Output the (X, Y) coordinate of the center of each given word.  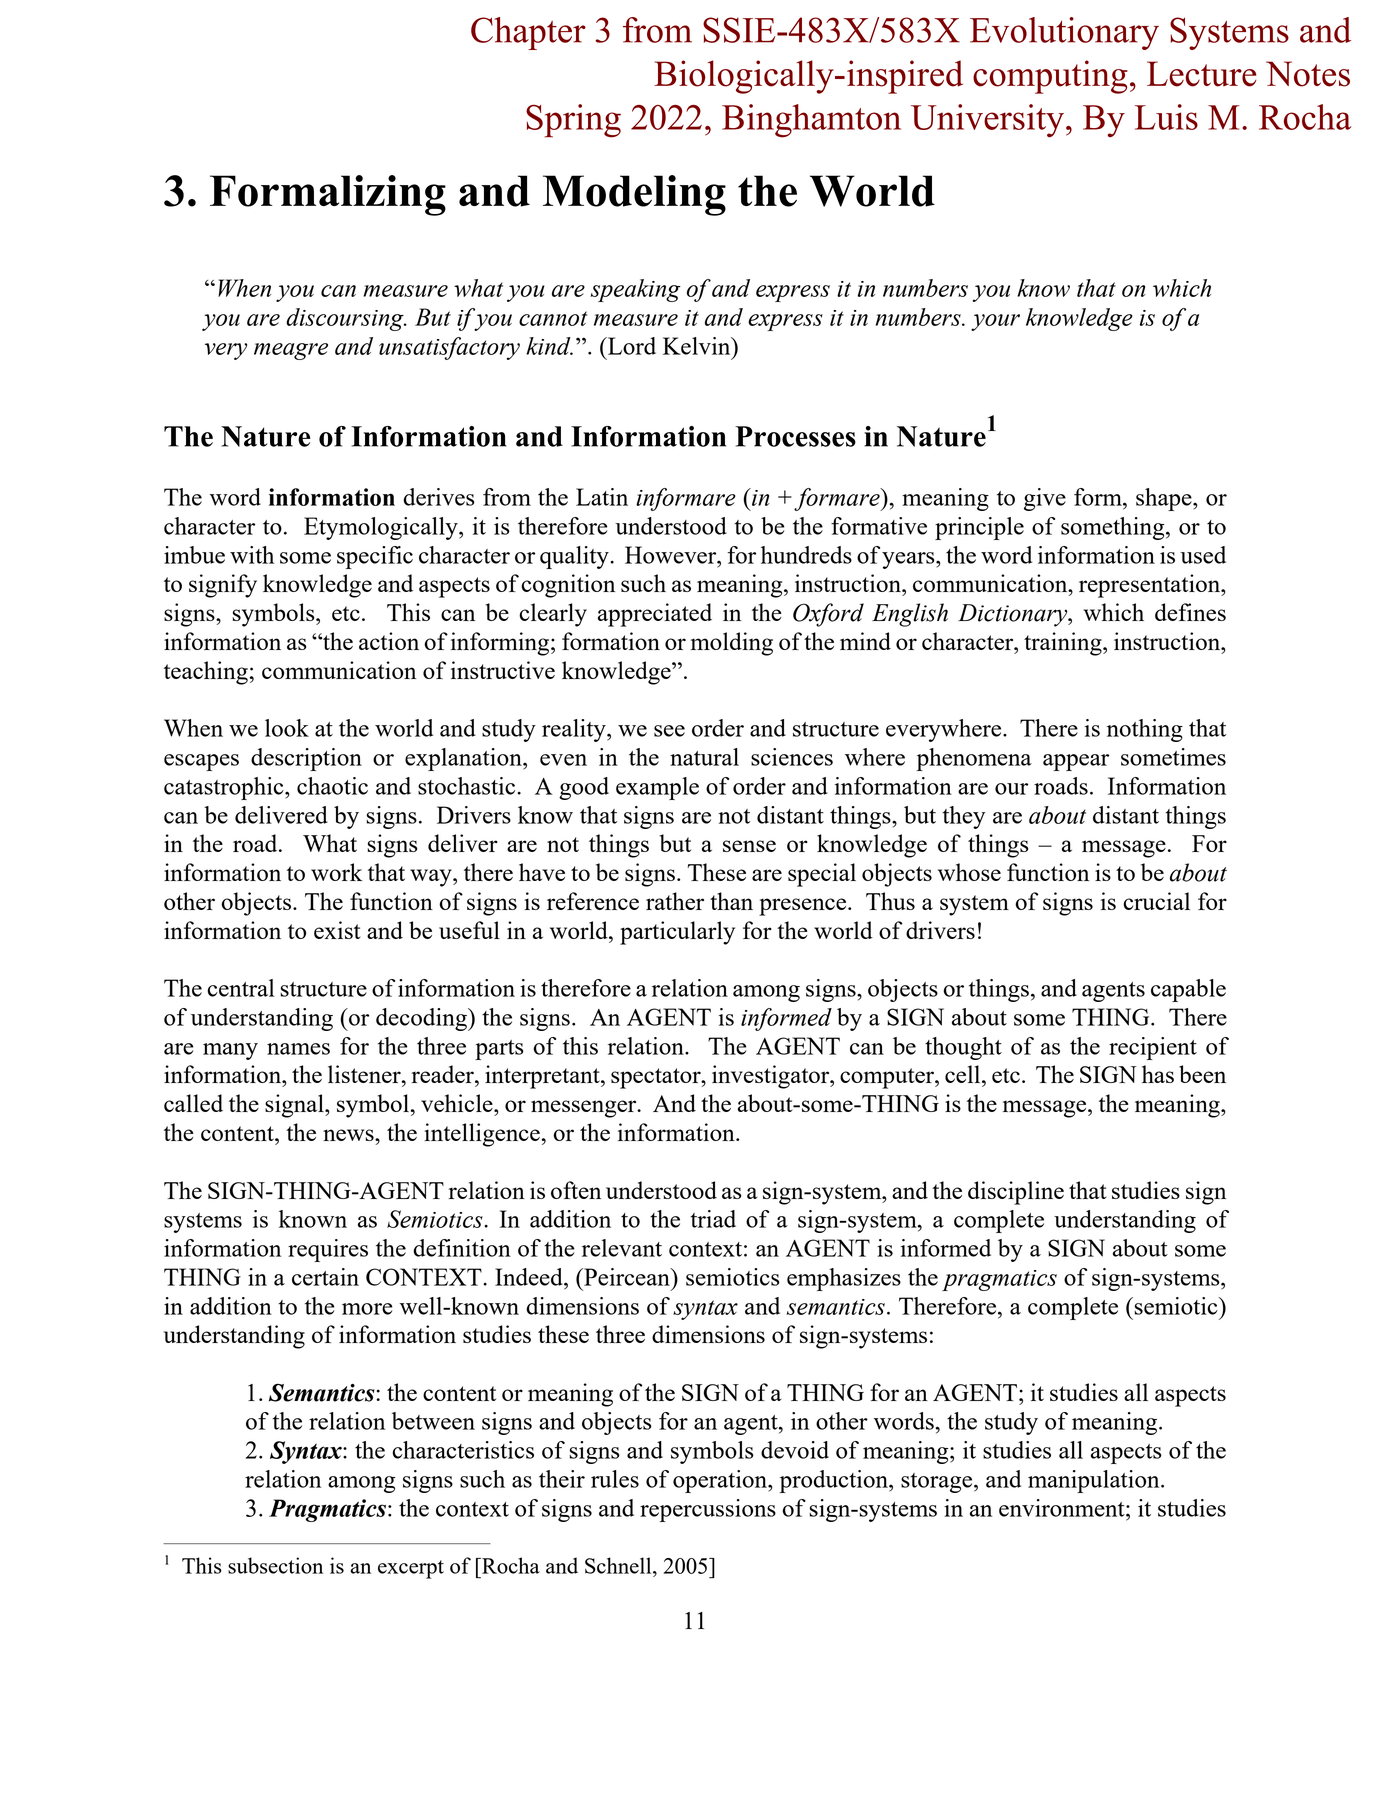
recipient (1153, 1048)
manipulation (1095, 1481)
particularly (677, 933)
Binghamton (811, 121)
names (298, 1049)
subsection (275, 1565)
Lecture (1202, 74)
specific (375, 557)
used (1203, 555)
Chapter (528, 33)
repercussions (708, 1510)
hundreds (806, 555)
